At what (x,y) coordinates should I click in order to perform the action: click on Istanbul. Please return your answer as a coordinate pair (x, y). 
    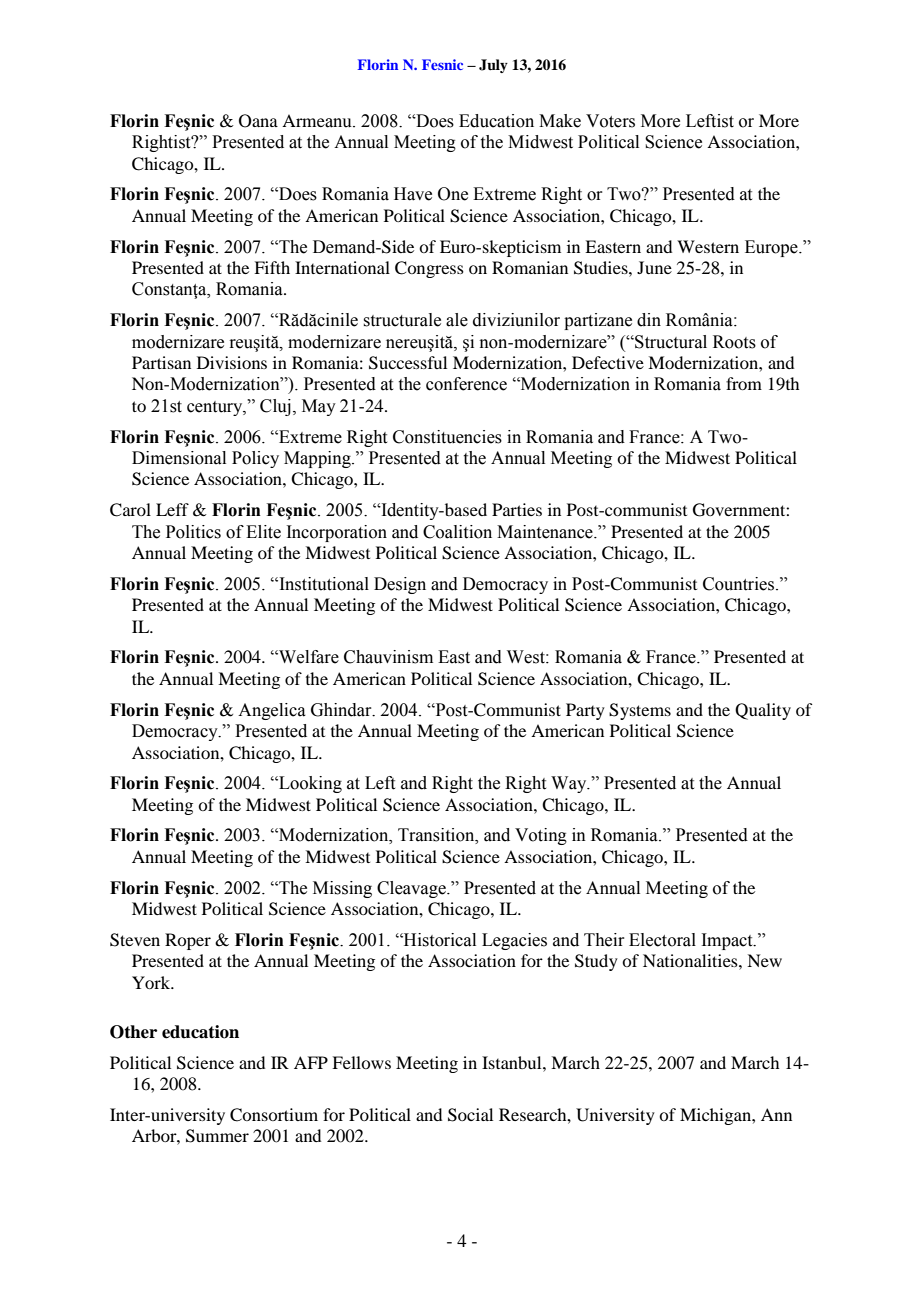
    Looking at the image, I should click on (513, 1062).
